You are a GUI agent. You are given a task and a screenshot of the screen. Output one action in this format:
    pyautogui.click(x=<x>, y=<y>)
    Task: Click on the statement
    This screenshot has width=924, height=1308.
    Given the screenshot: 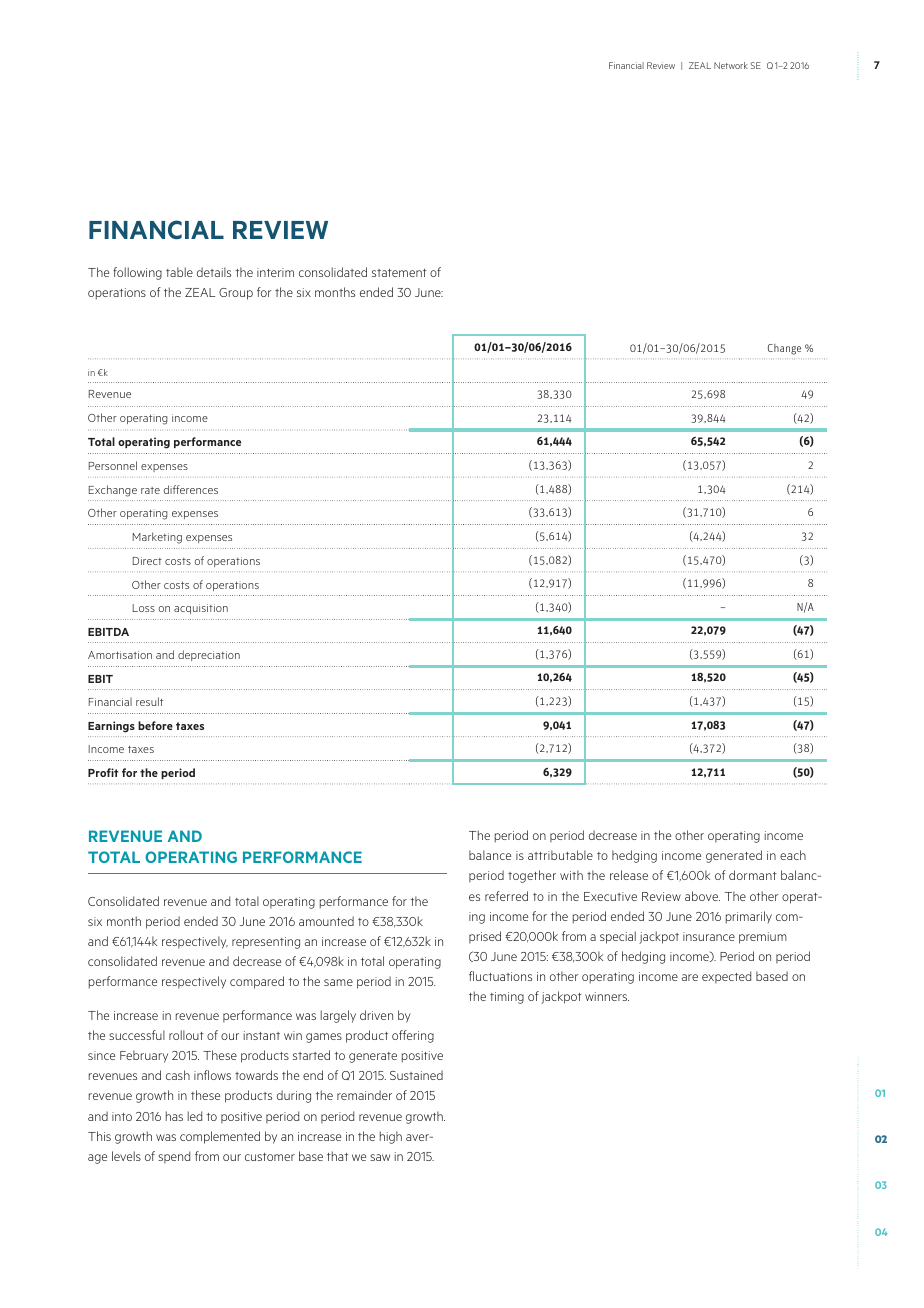 What is the action you would take?
    pyautogui.click(x=399, y=273)
